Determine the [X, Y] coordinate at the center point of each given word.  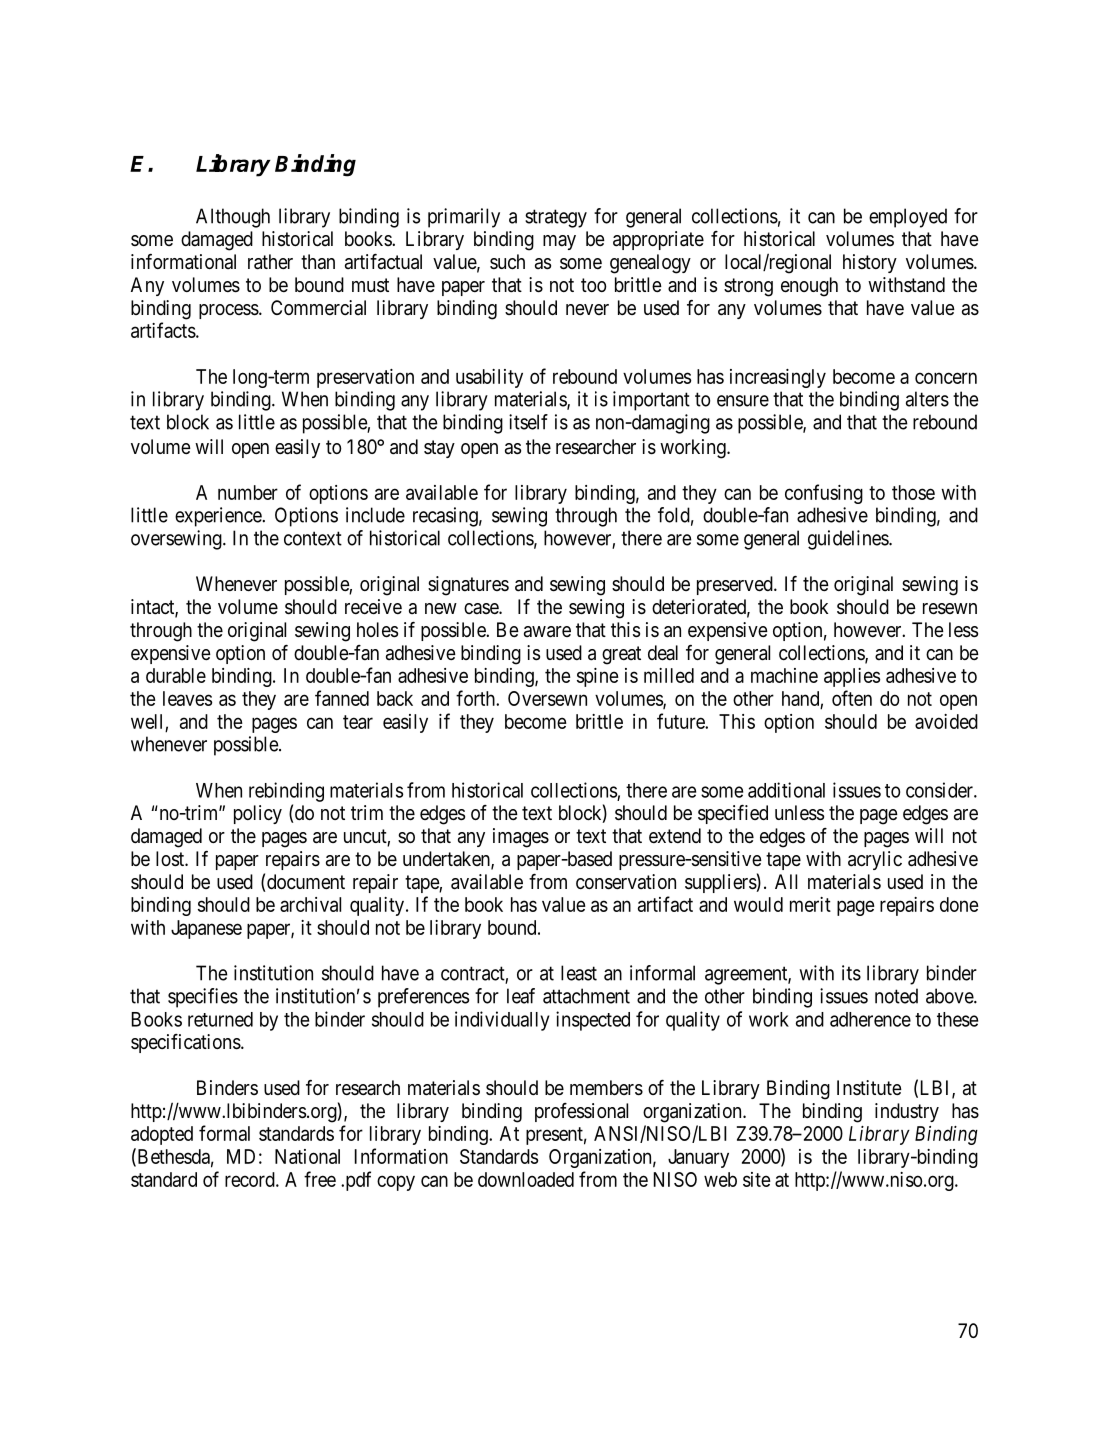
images [521, 838]
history [870, 263]
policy [258, 814]
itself [528, 422]
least [579, 973]
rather [270, 262]
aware [547, 632]
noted [896, 996]
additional [786, 790]
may [559, 242]
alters [927, 399]
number [248, 492]
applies [852, 677]
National [307, 1156]
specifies [203, 998]
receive [373, 607]
